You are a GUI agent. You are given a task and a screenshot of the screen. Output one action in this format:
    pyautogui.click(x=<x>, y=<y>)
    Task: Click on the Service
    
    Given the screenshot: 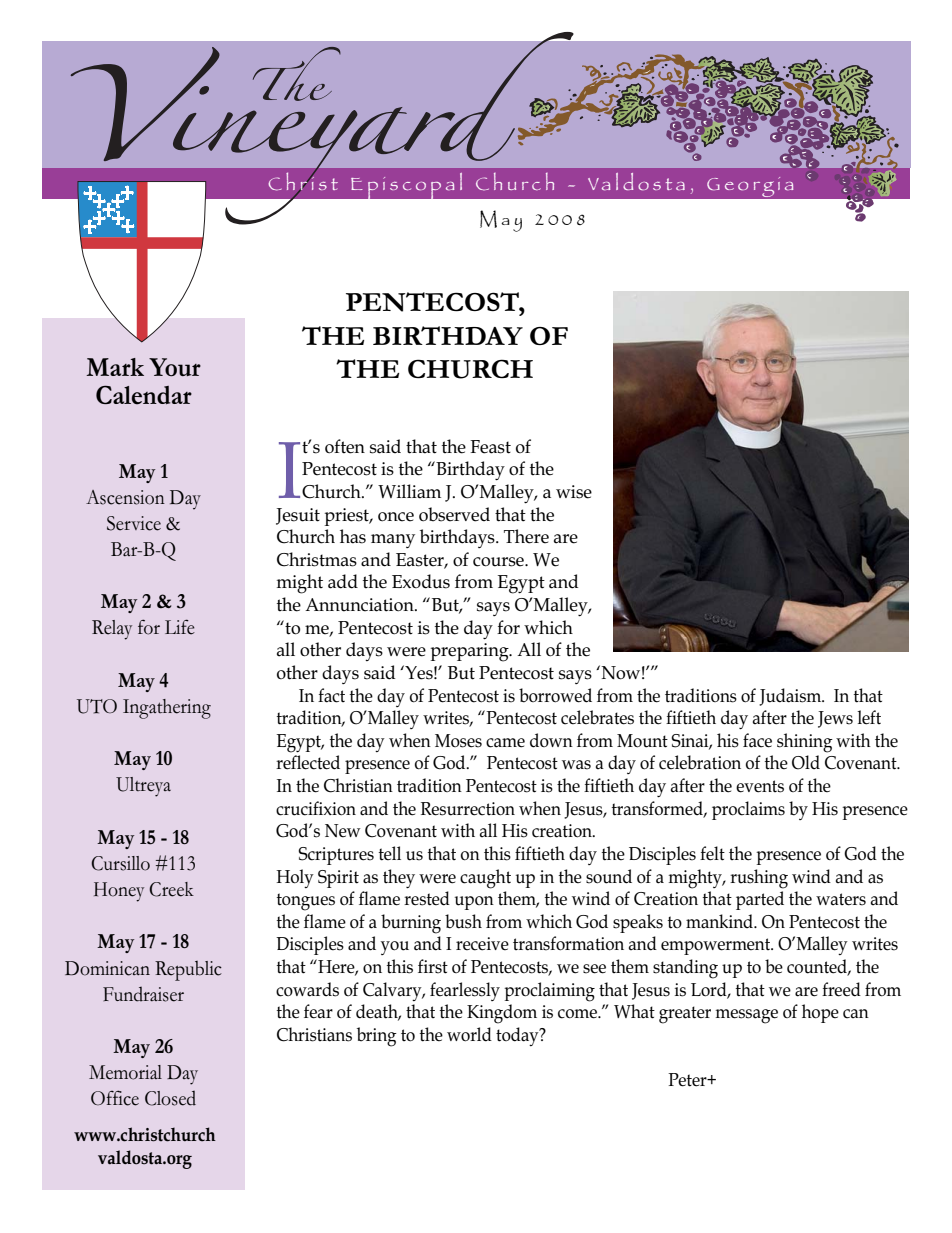 What is the action you would take?
    pyautogui.click(x=134, y=523)
